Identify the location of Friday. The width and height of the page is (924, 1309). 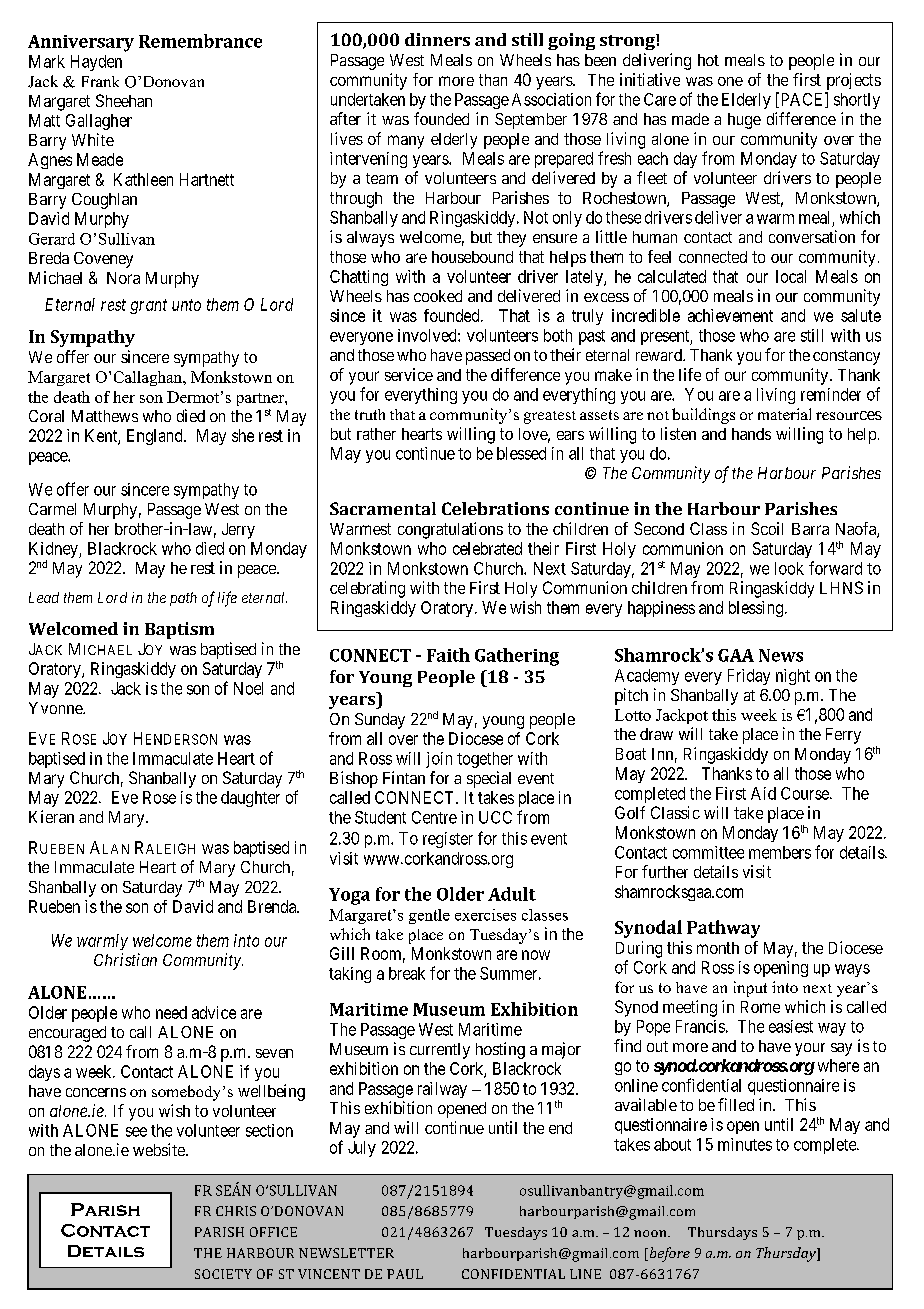
(749, 677).
